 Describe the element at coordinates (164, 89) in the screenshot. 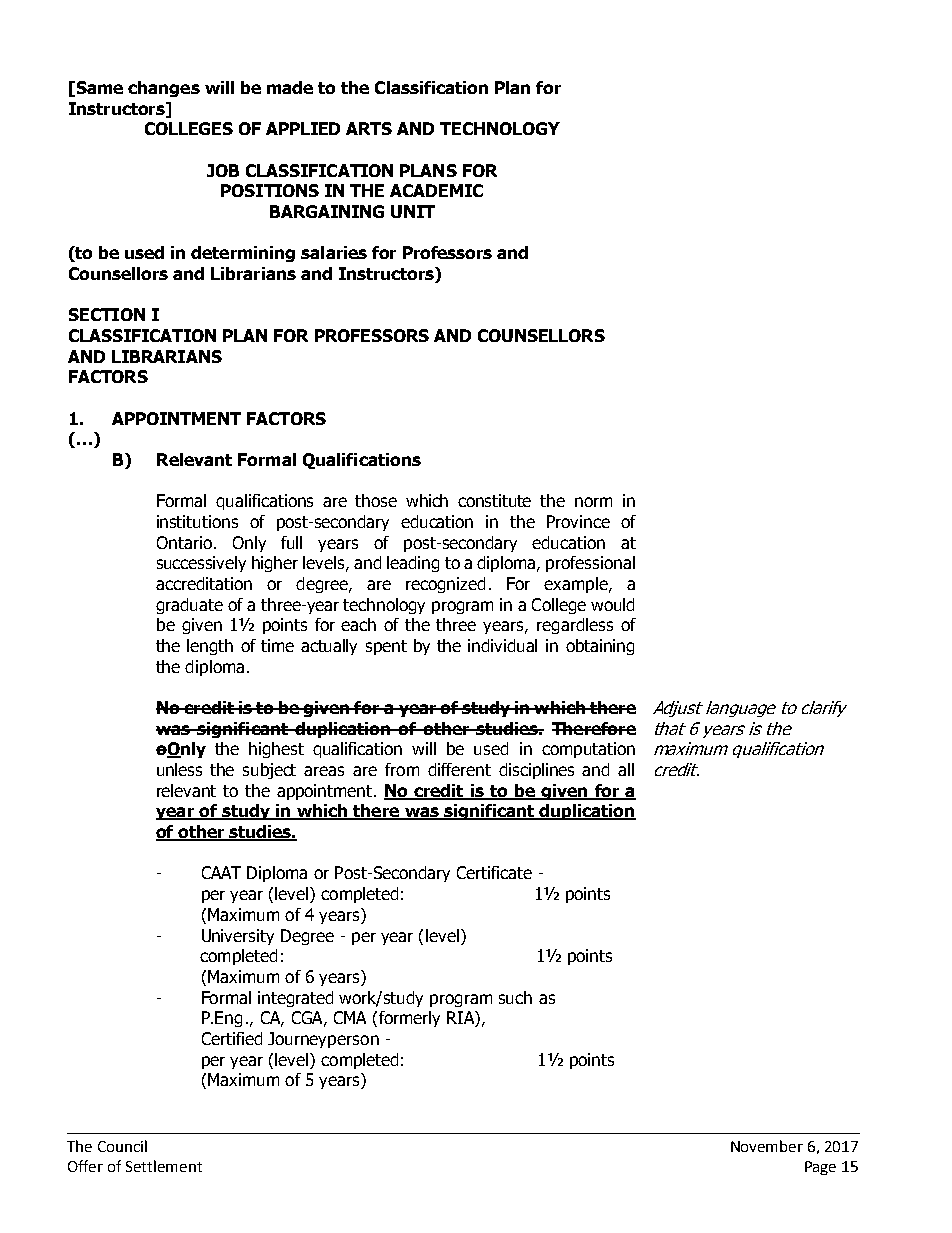

I see `changes` at that location.
